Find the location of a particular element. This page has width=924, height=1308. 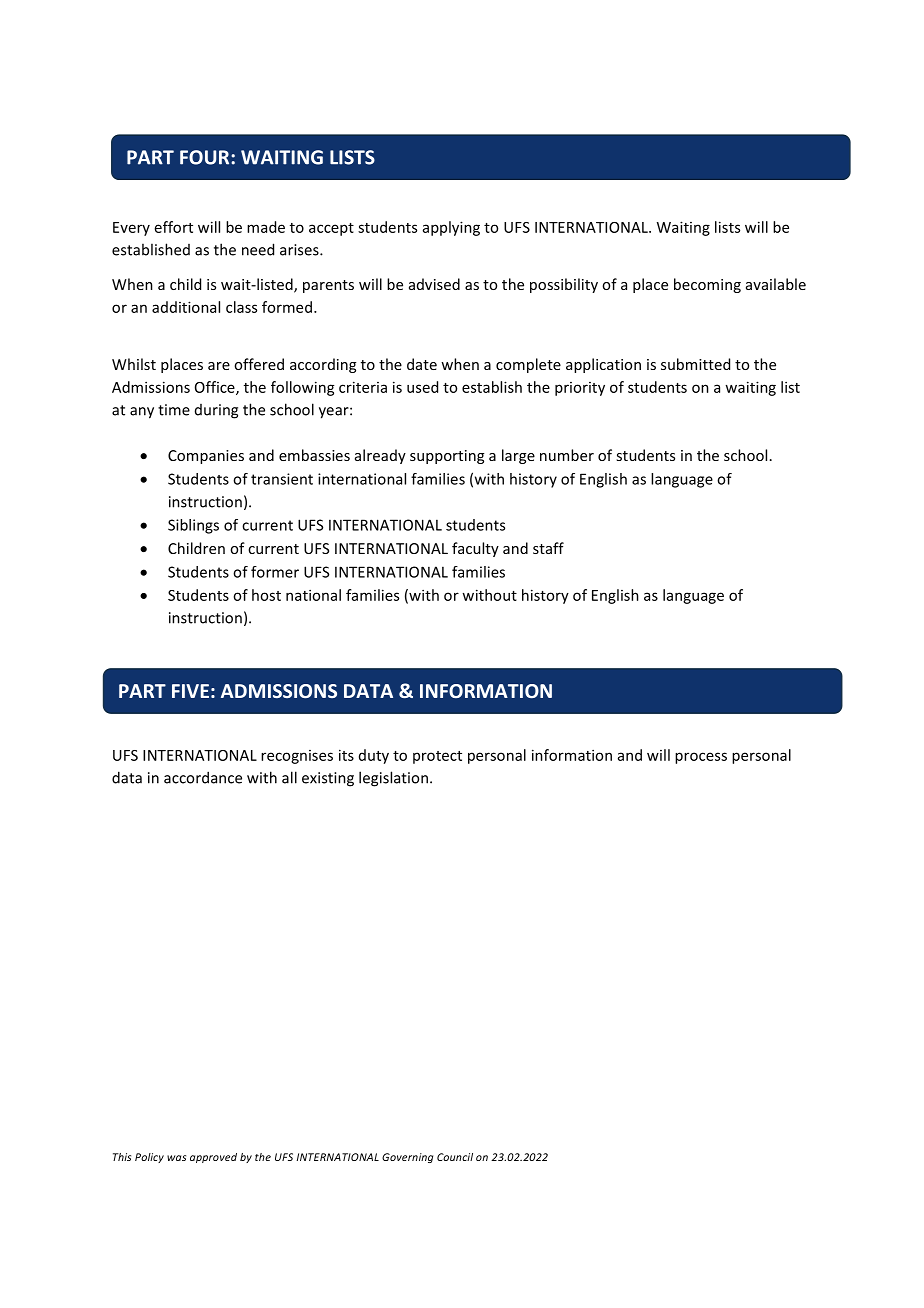

approved is located at coordinates (213, 1158).
